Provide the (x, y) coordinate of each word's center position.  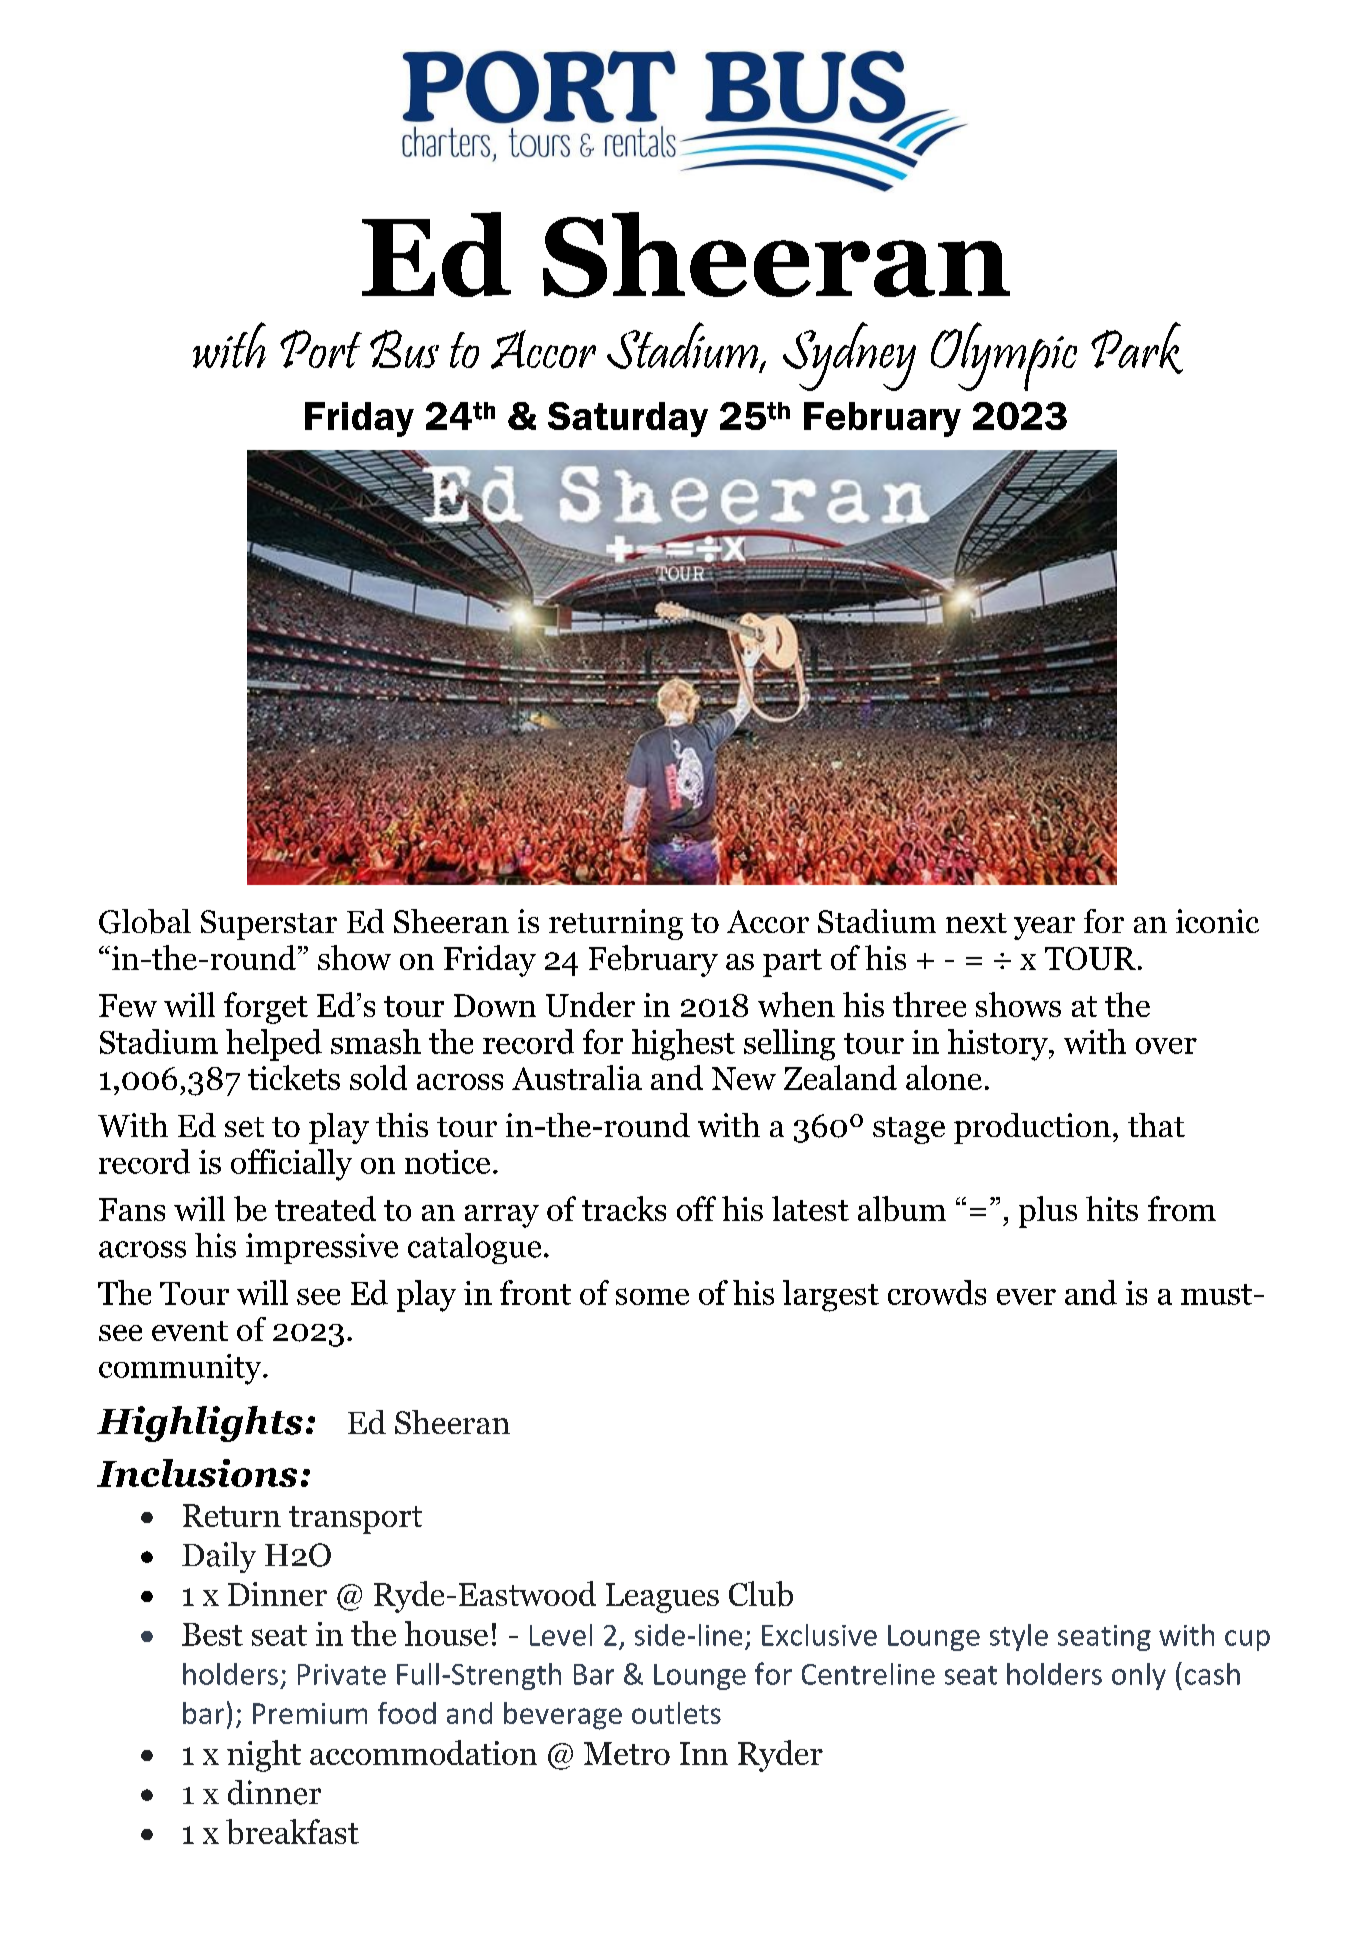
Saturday (628, 419)
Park (1137, 348)
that (1156, 1125)
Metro (627, 1753)
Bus (404, 349)
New (744, 1078)
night (264, 1756)
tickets (294, 1077)
